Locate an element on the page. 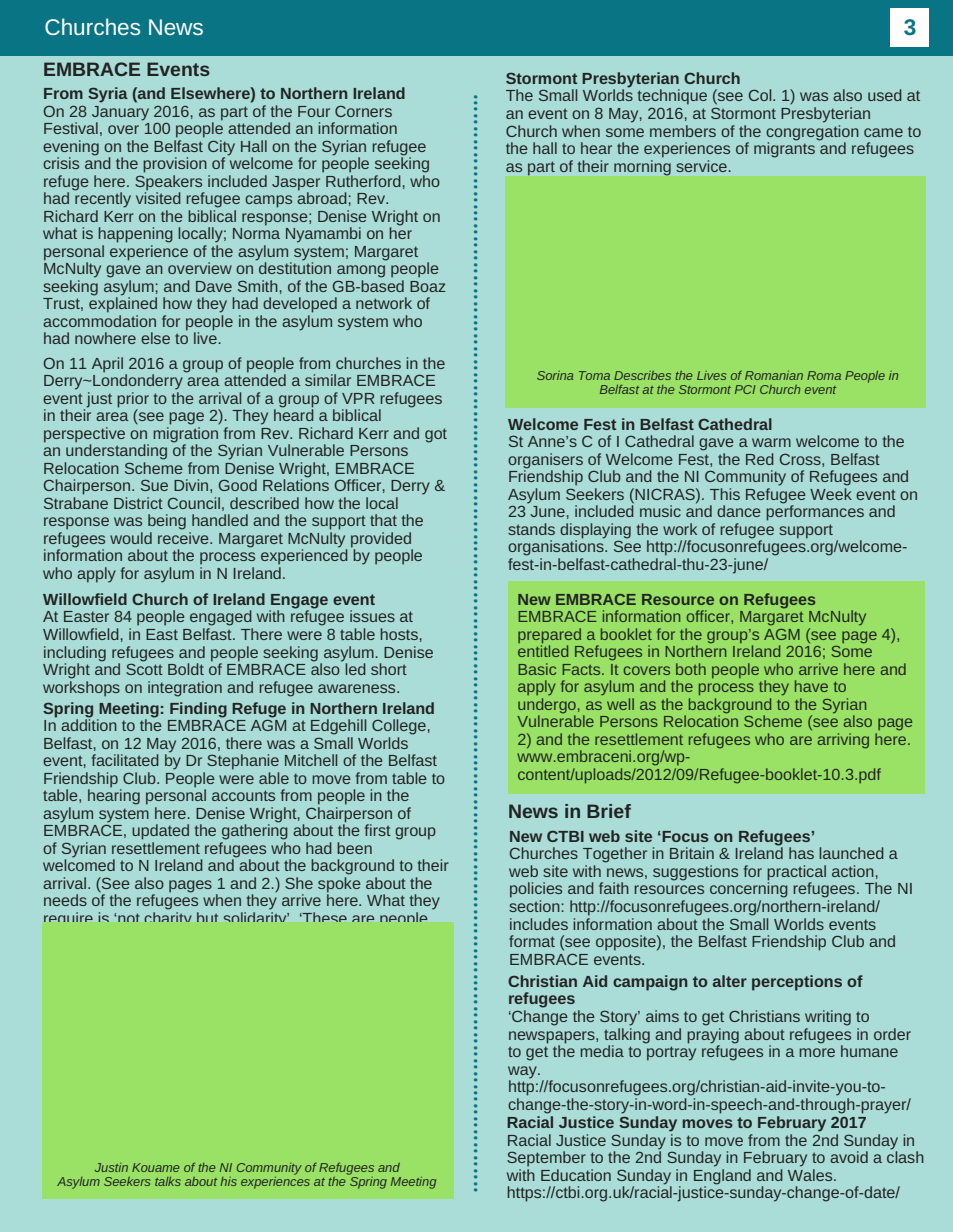 The height and width of the page is (1232, 953). Corners is located at coordinates (363, 111).
